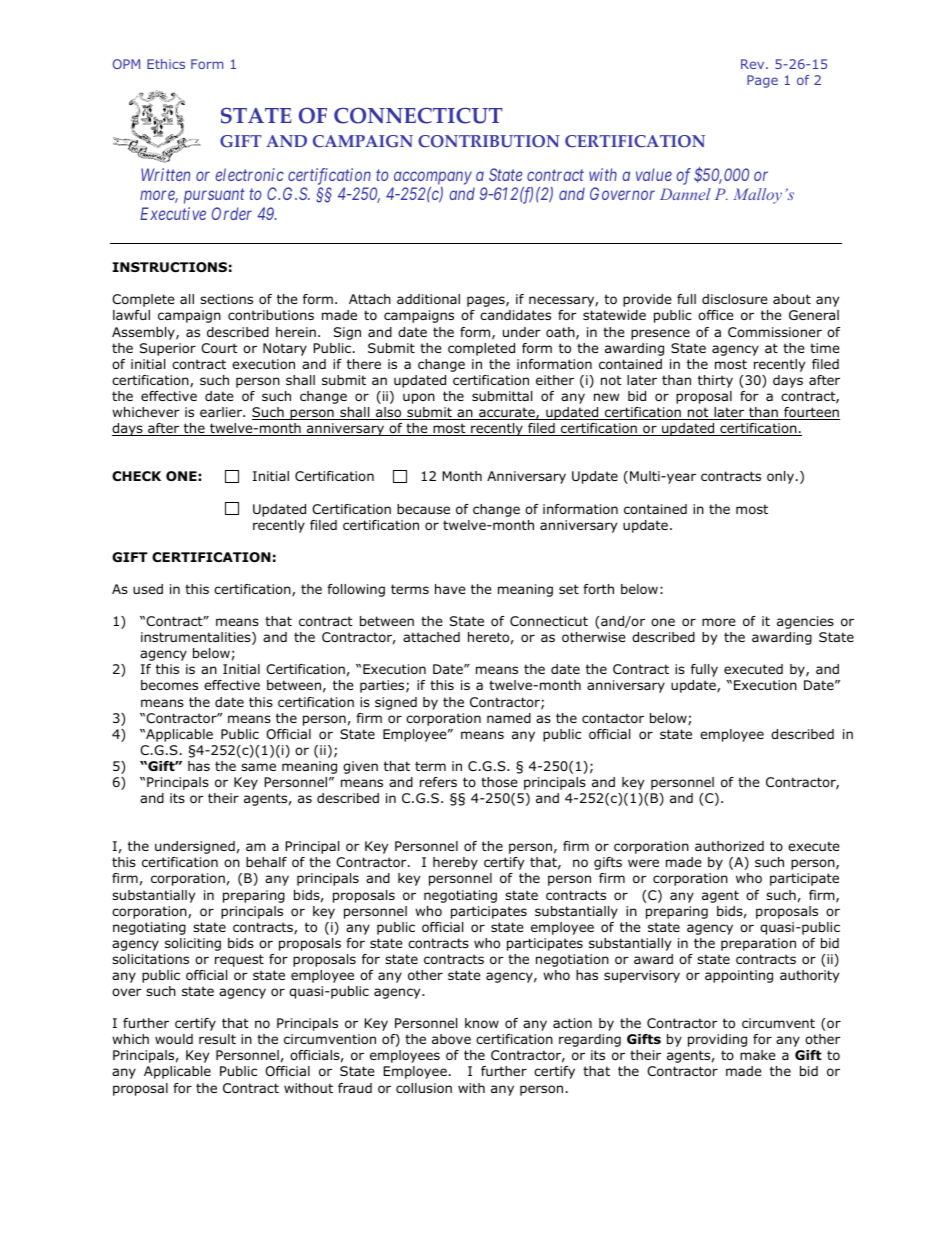 The height and width of the screenshot is (1233, 952). What do you see at coordinates (166, 64) in the screenshot?
I see `Ethics` at bounding box center [166, 64].
